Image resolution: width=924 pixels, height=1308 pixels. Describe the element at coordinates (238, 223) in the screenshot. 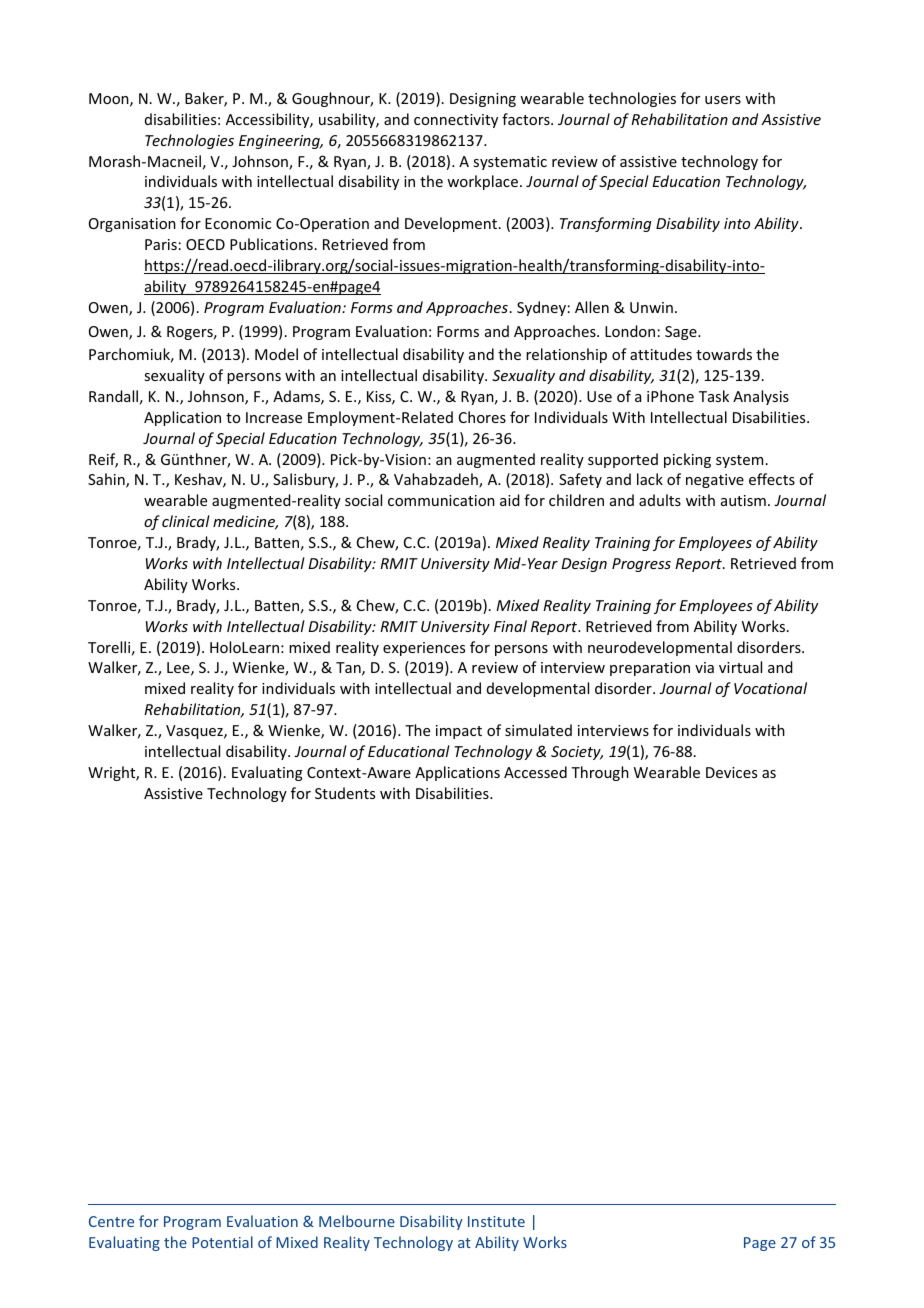

I see `Economic` at that location.
